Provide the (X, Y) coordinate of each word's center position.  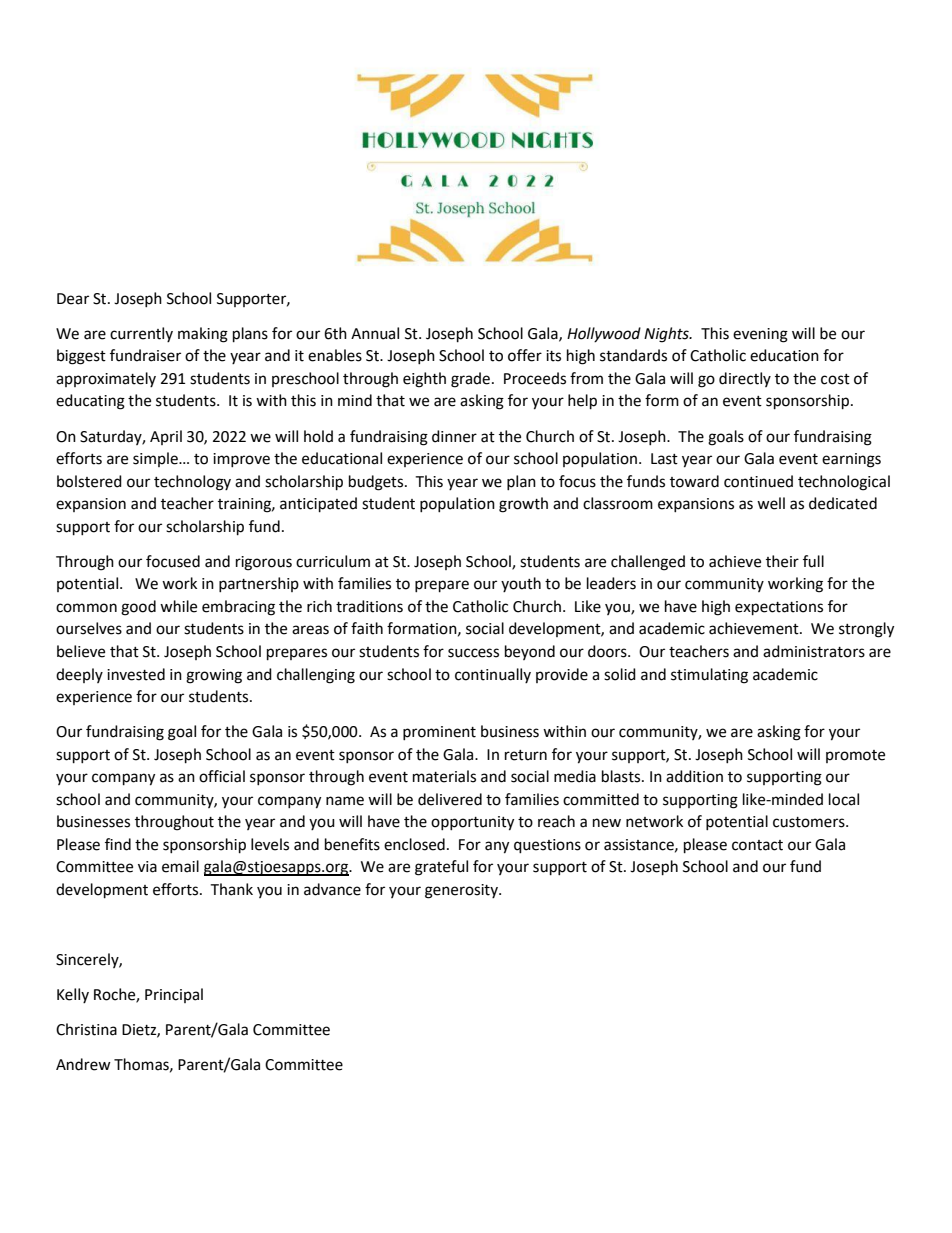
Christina (86, 1029)
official (222, 776)
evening (760, 335)
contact (757, 845)
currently (141, 334)
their (782, 561)
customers (810, 822)
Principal (174, 995)
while (178, 606)
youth (521, 584)
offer (525, 355)
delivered (450, 799)
